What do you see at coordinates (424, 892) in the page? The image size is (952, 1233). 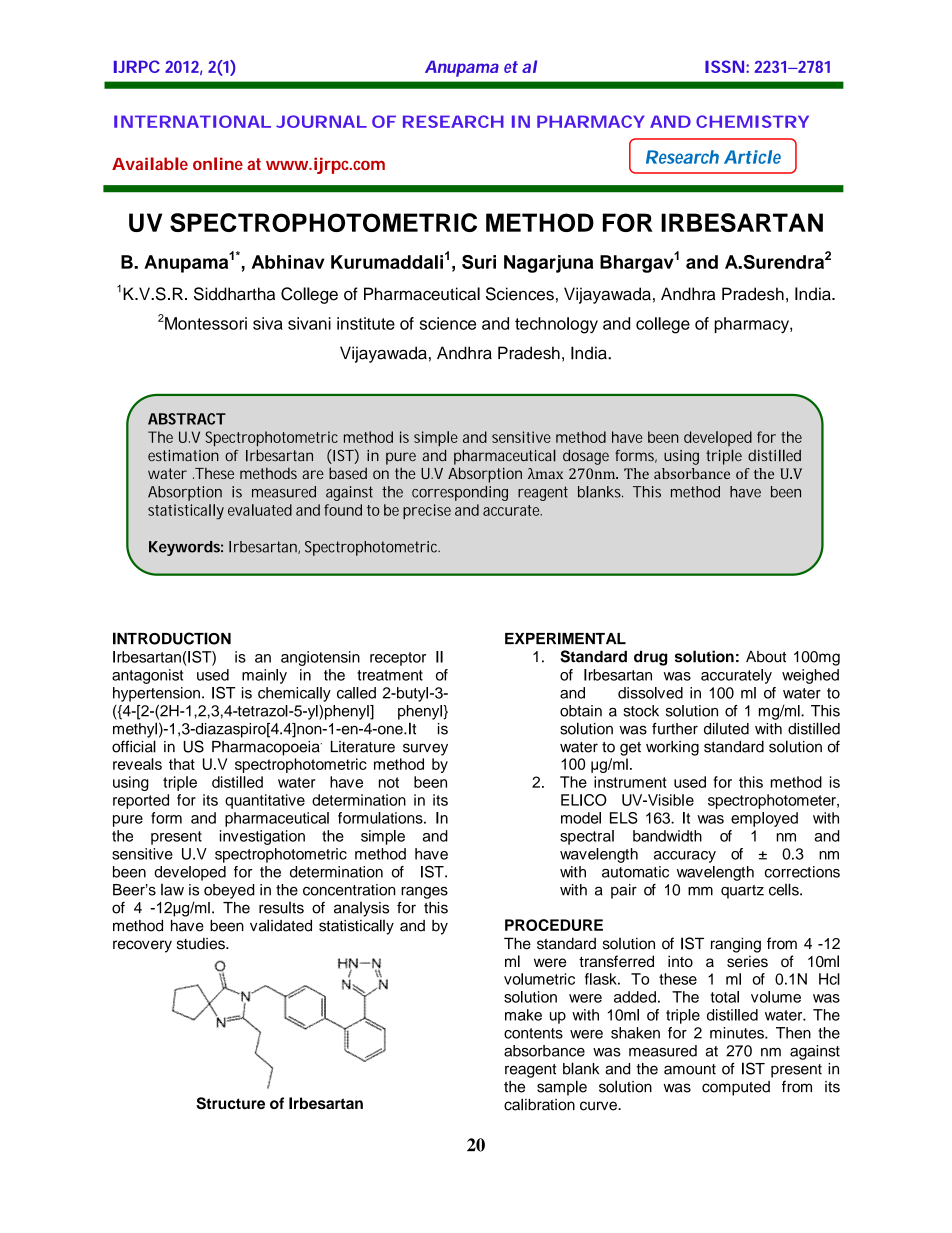 I see `ranges` at bounding box center [424, 892].
